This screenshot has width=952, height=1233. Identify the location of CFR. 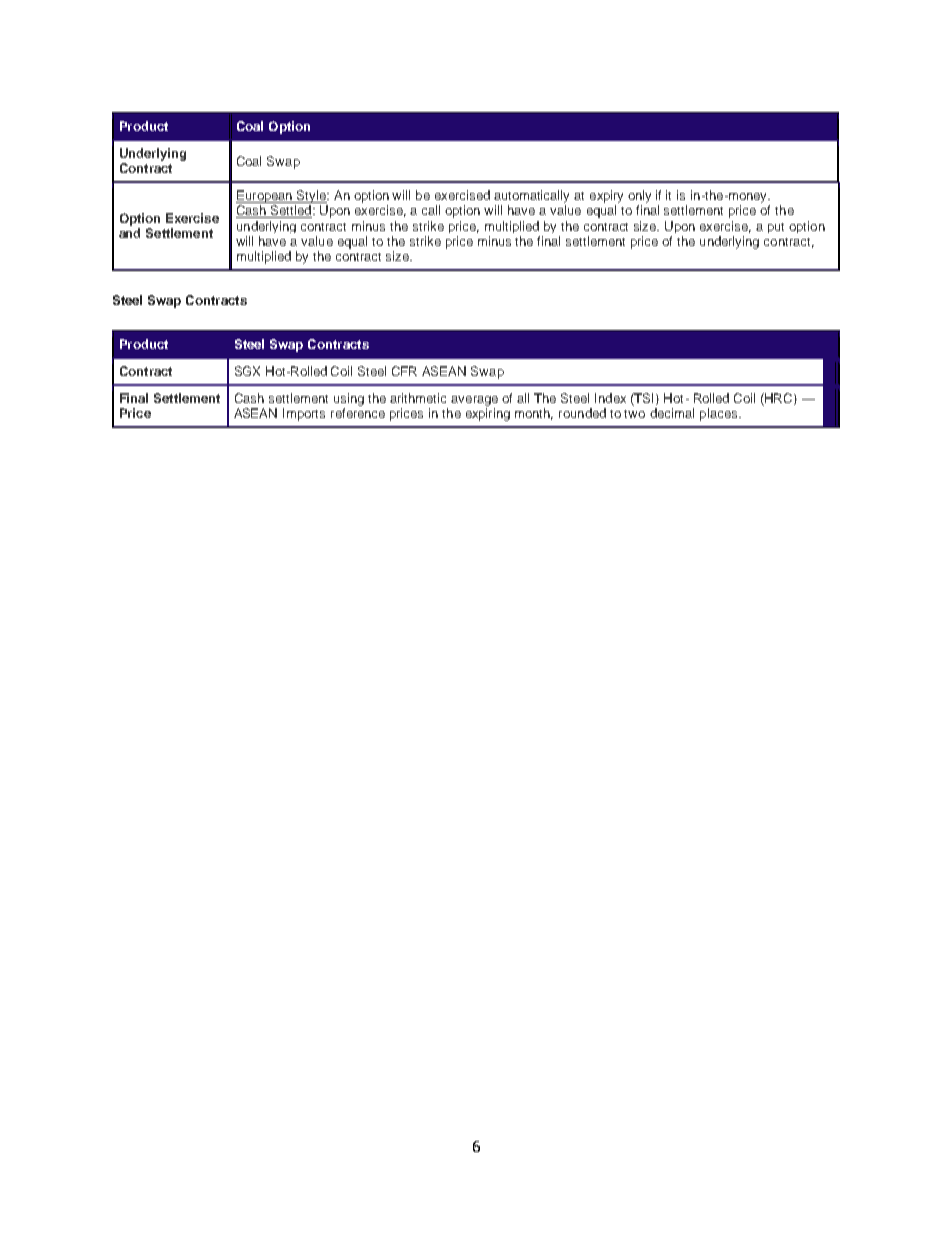
(404, 371).
